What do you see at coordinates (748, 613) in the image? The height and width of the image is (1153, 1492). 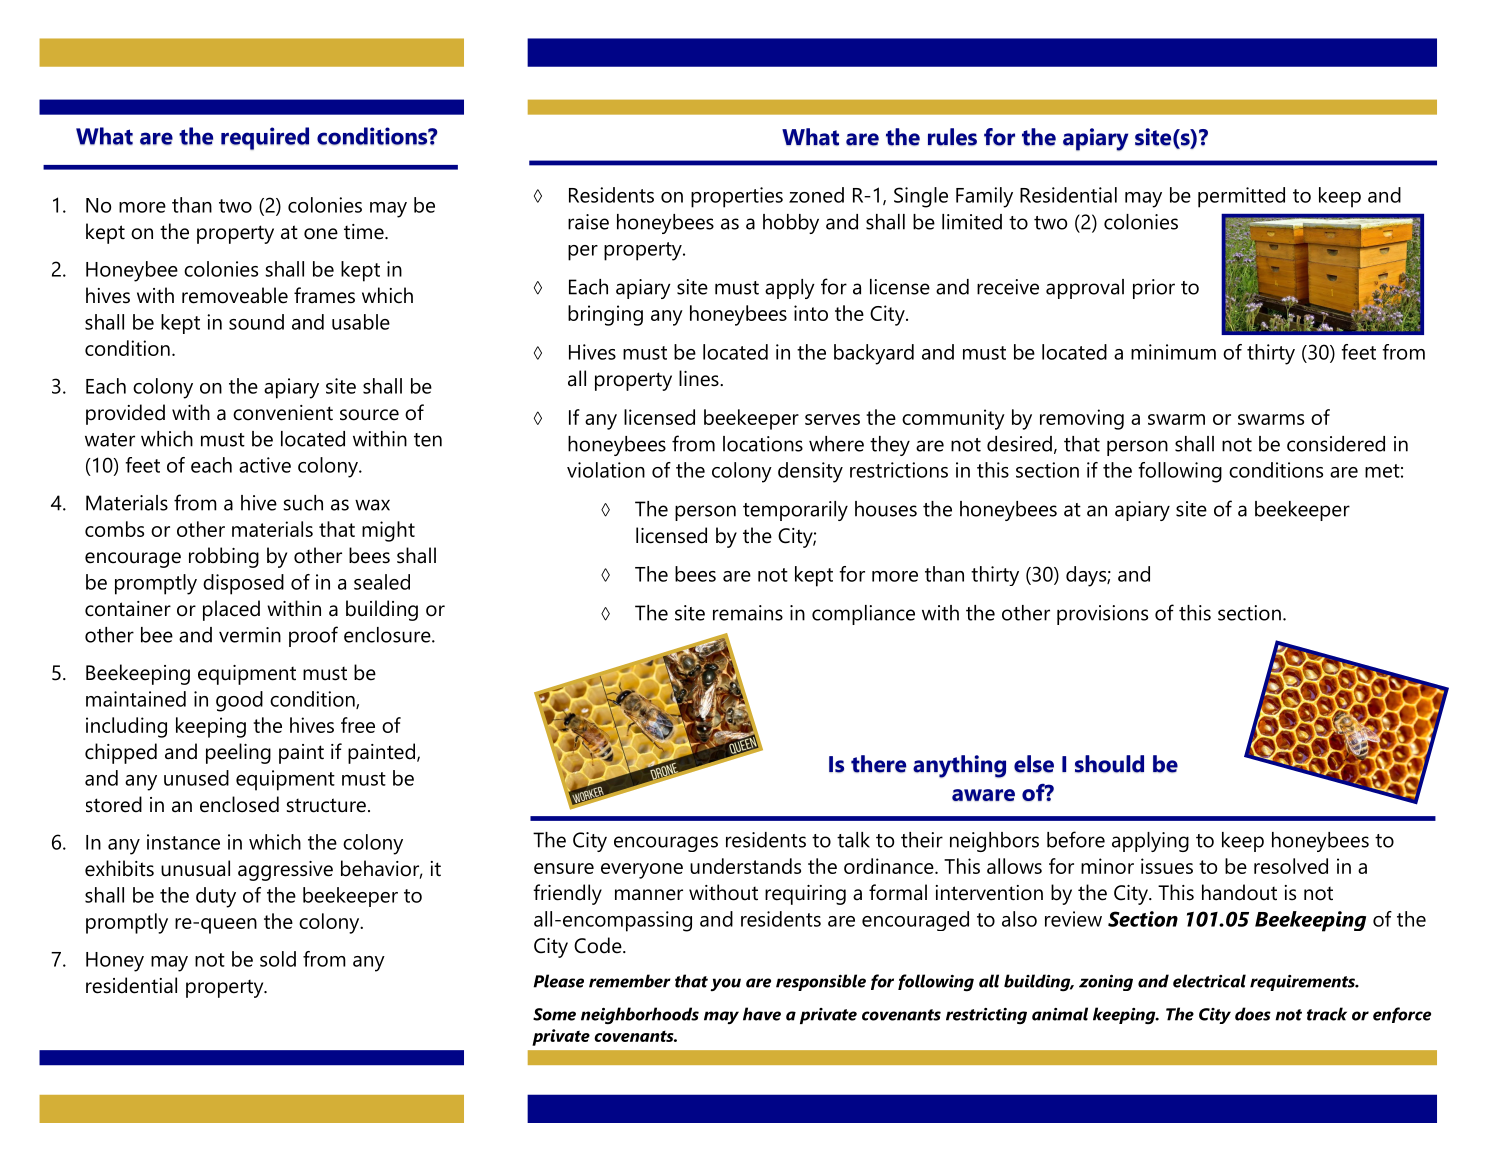 I see `remains` at bounding box center [748, 613].
